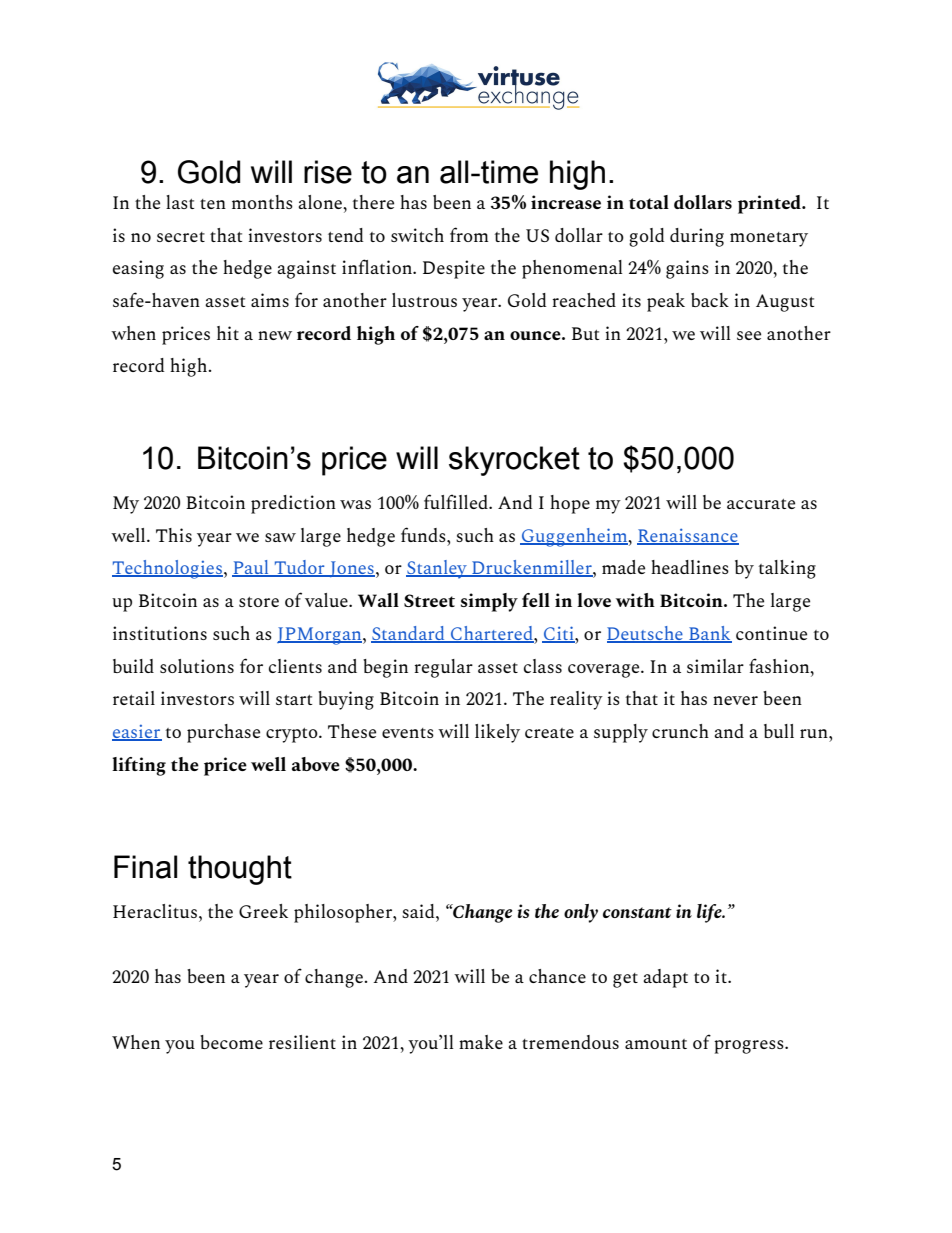  I want to click on Renaissance, so click(688, 536).
